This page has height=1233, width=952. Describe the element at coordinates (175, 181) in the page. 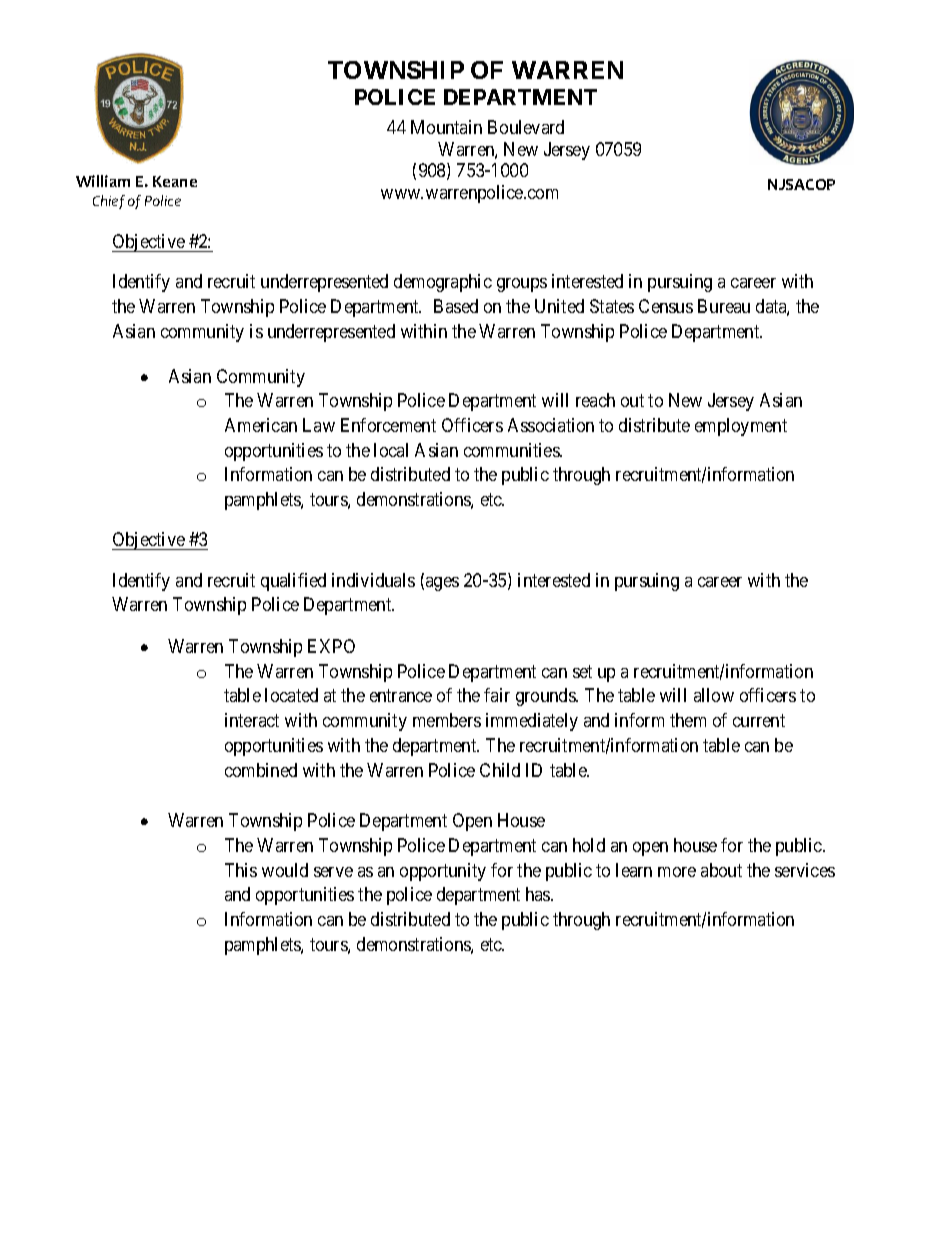

I see `Keane` at that location.
